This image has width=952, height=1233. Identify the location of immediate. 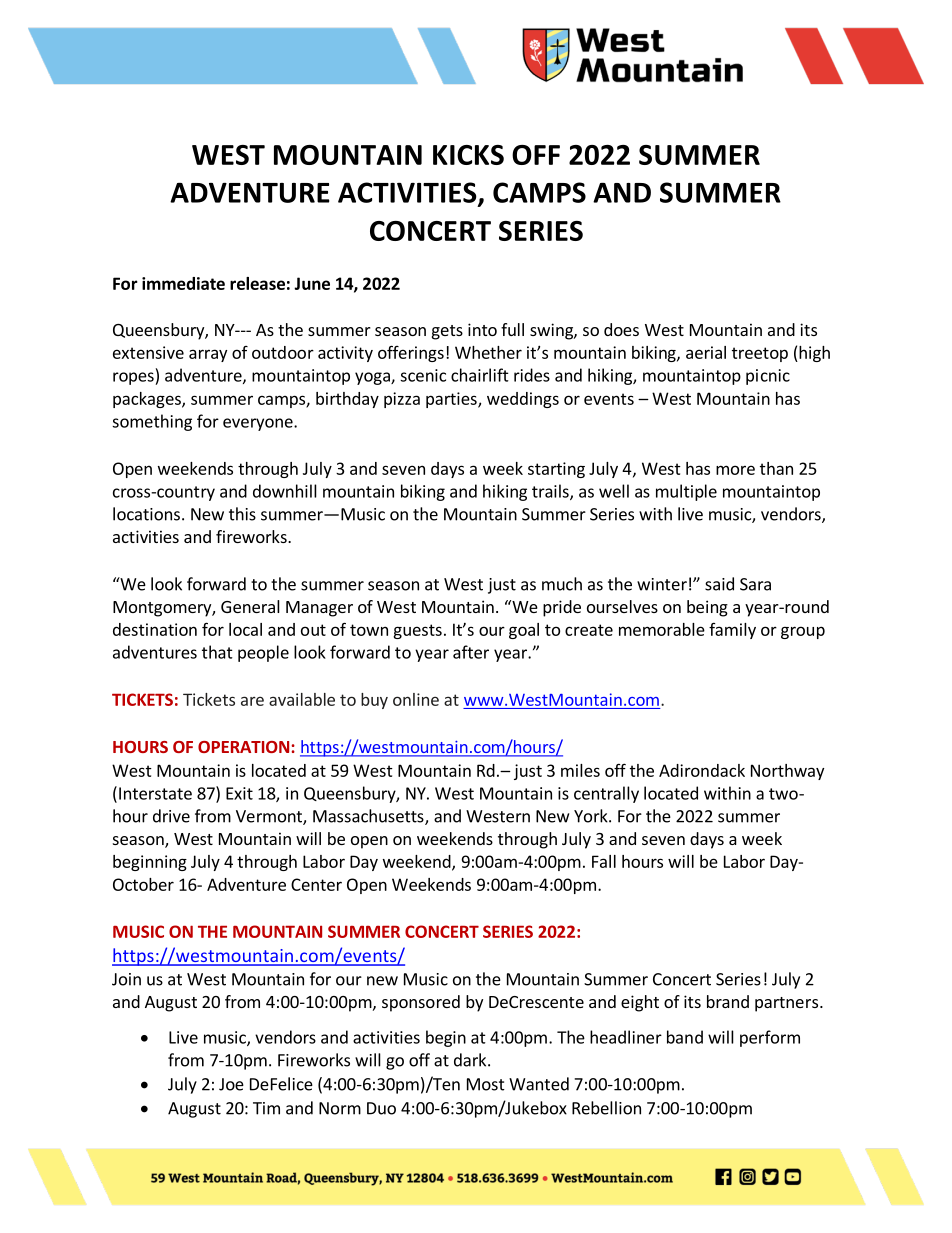
(183, 283).
